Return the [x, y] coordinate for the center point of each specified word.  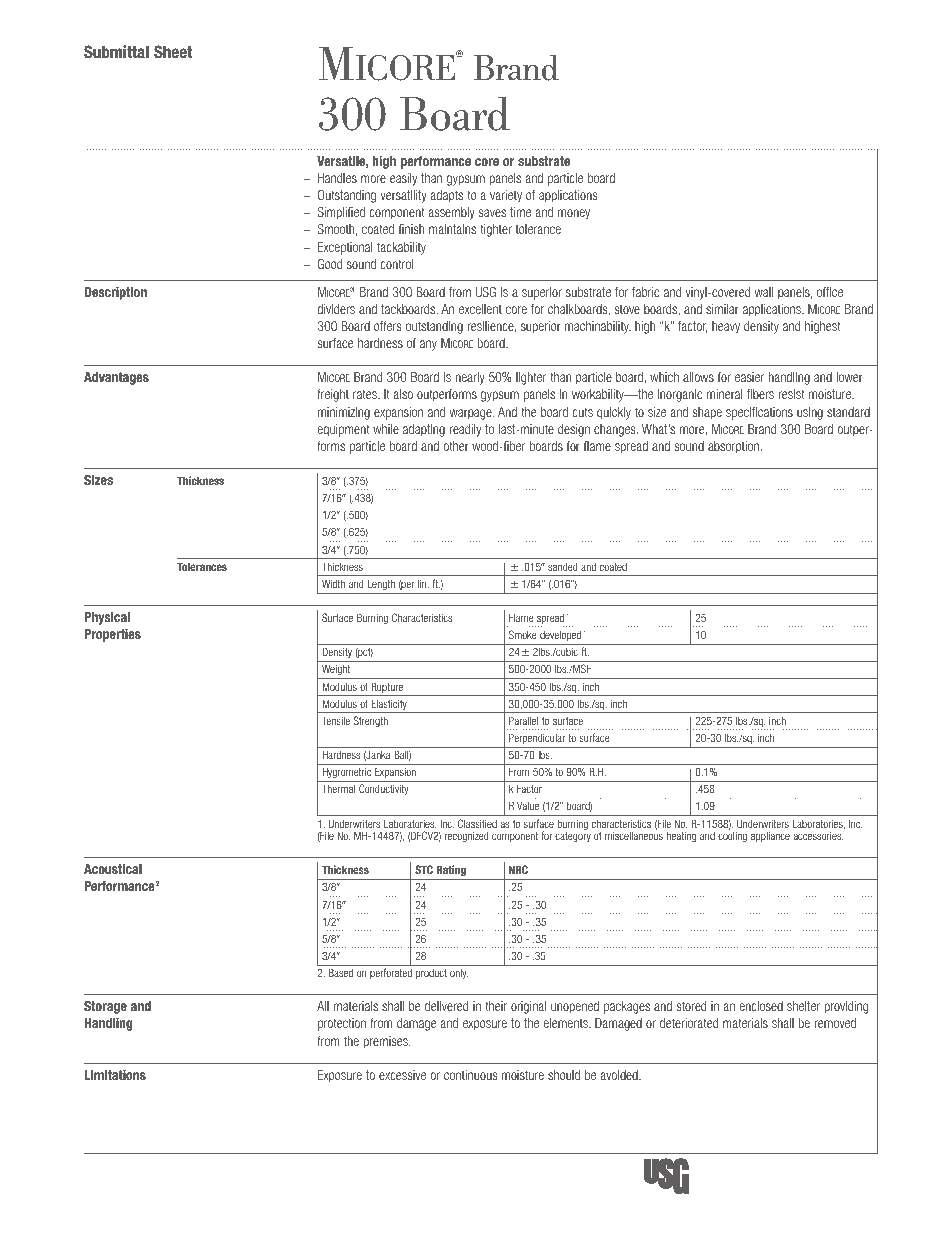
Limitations [115, 1075]
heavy [726, 327]
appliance [770, 837]
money [574, 214]
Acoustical [113, 869]
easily [403, 179]
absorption [735, 447]
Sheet [173, 51]
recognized [467, 836]
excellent [480, 309]
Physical [107, 618]
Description [116, 293]
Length [381, 585]
